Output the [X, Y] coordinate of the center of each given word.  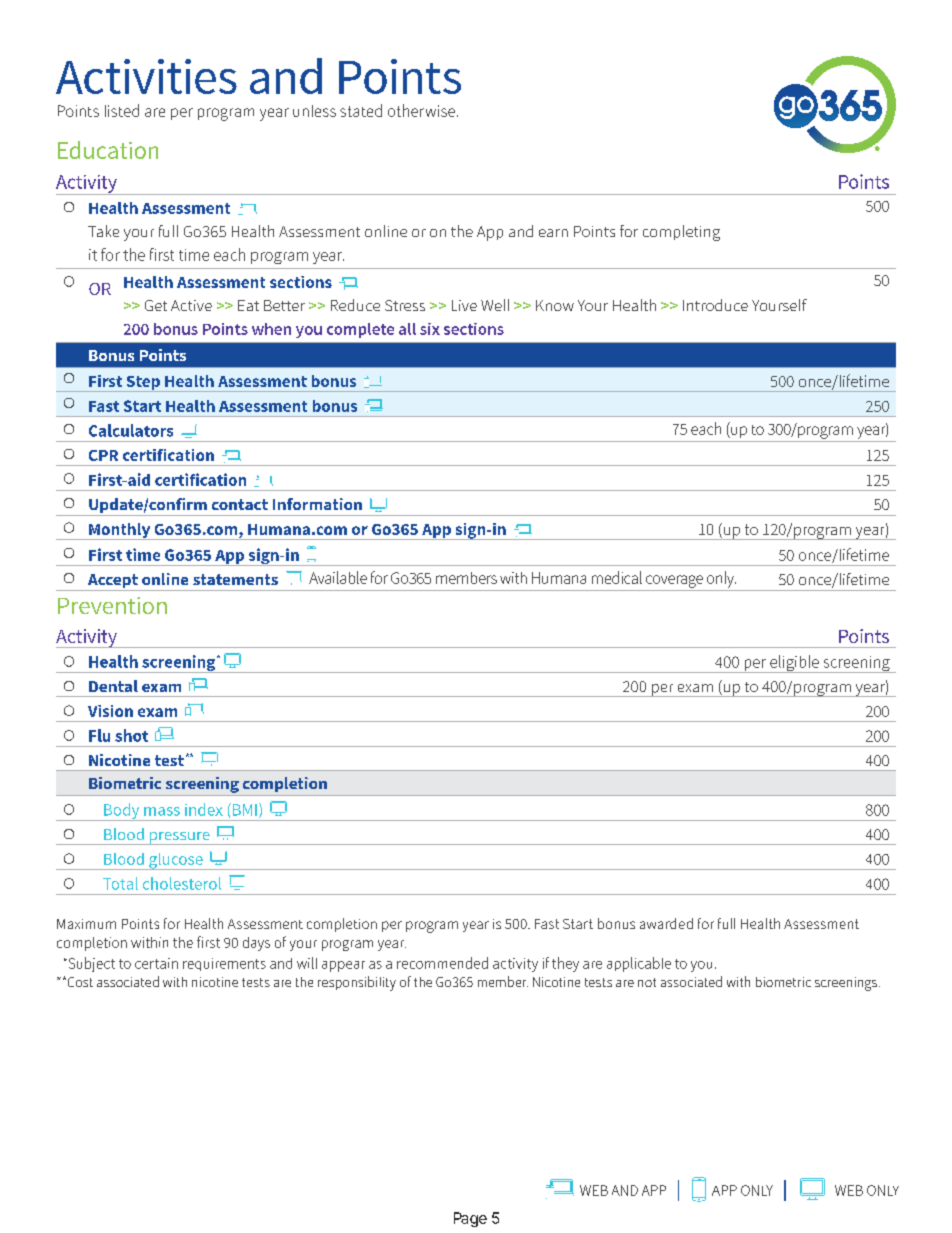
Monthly [120, 531]
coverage [674, 581]
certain [156, 963]
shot [131, 735]
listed [122, 110]
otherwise [423, 110]
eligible [794, 664]
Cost [79, 982]
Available [338, 577]
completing [681, 233]
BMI [243, 809]
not [647, 982]
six [430, 329]
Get [156, 305]
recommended [442, 963]
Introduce [715, 305]
